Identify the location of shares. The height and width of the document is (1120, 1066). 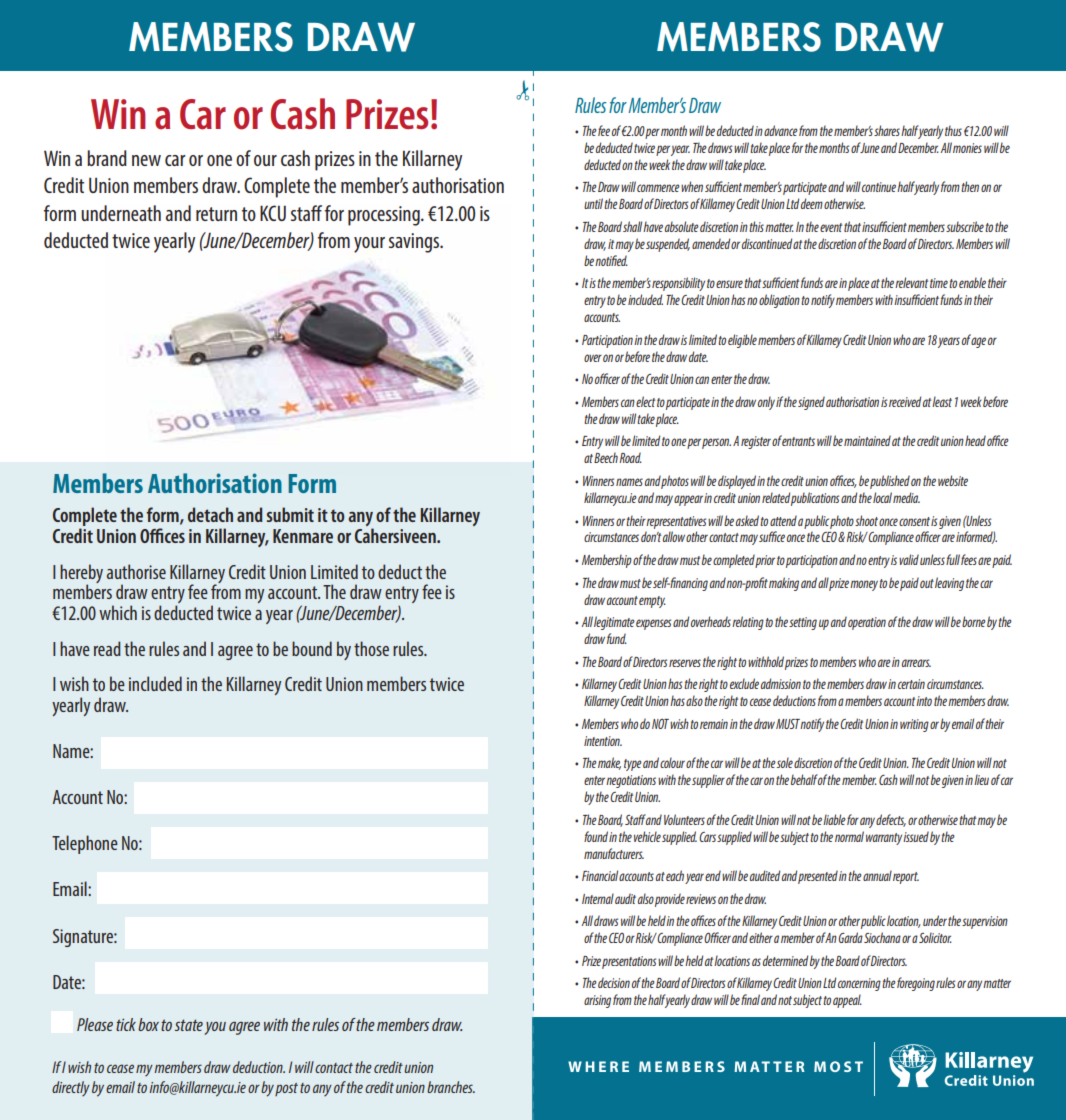
(887, 130).
